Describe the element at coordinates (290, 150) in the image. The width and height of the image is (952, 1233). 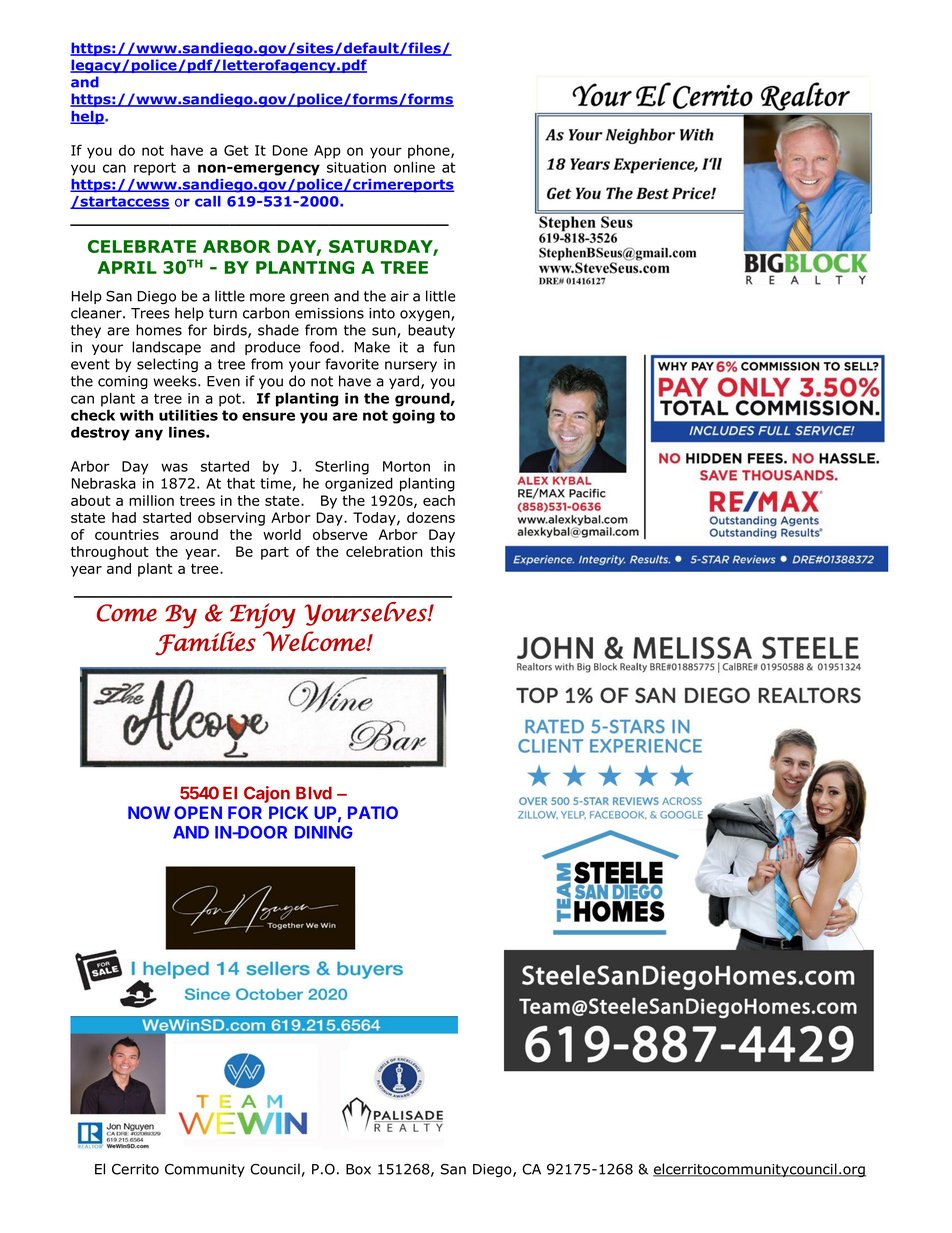
I see `Done` at that location.
